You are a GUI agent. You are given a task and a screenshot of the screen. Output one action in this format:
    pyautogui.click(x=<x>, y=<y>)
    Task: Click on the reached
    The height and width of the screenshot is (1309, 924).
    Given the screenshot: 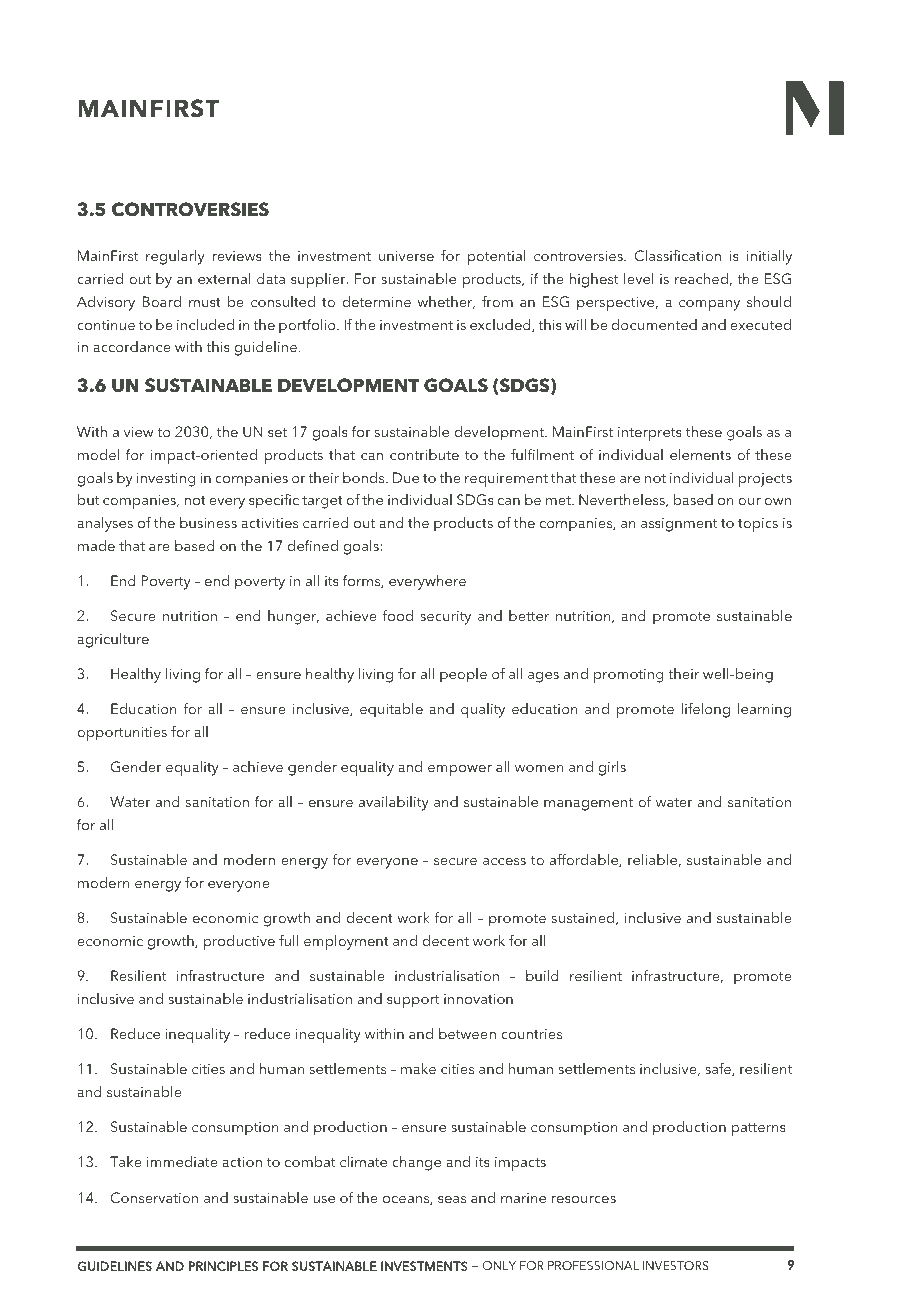 What is the action you would take?
    pyautogui.click(x=701, y=278)
